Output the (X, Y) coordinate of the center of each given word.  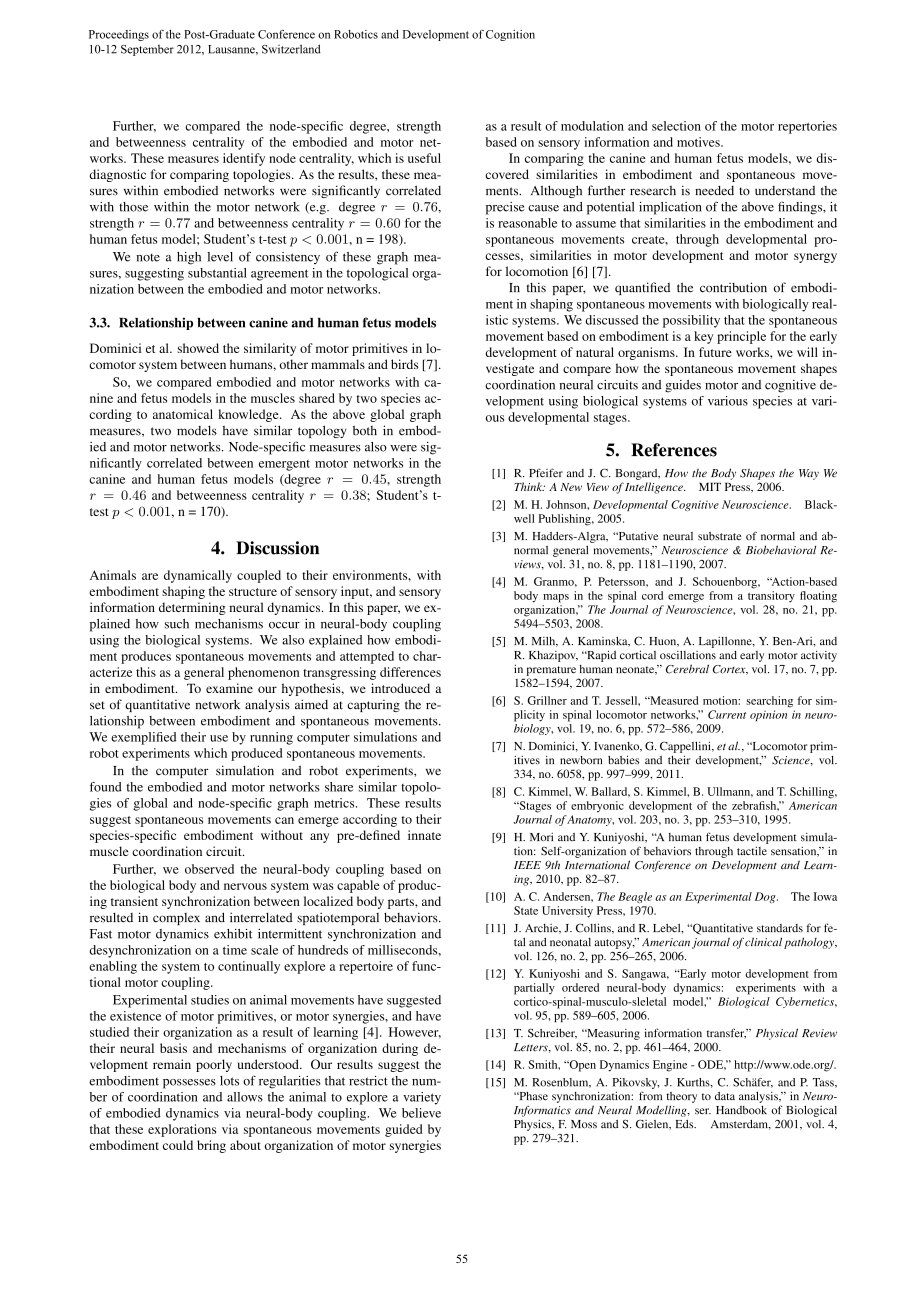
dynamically (198, 576)
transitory (771, 597)
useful (424, 158)
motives (699, 142)
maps (556, 598)
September (147, 50)
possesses (189, 1084)
